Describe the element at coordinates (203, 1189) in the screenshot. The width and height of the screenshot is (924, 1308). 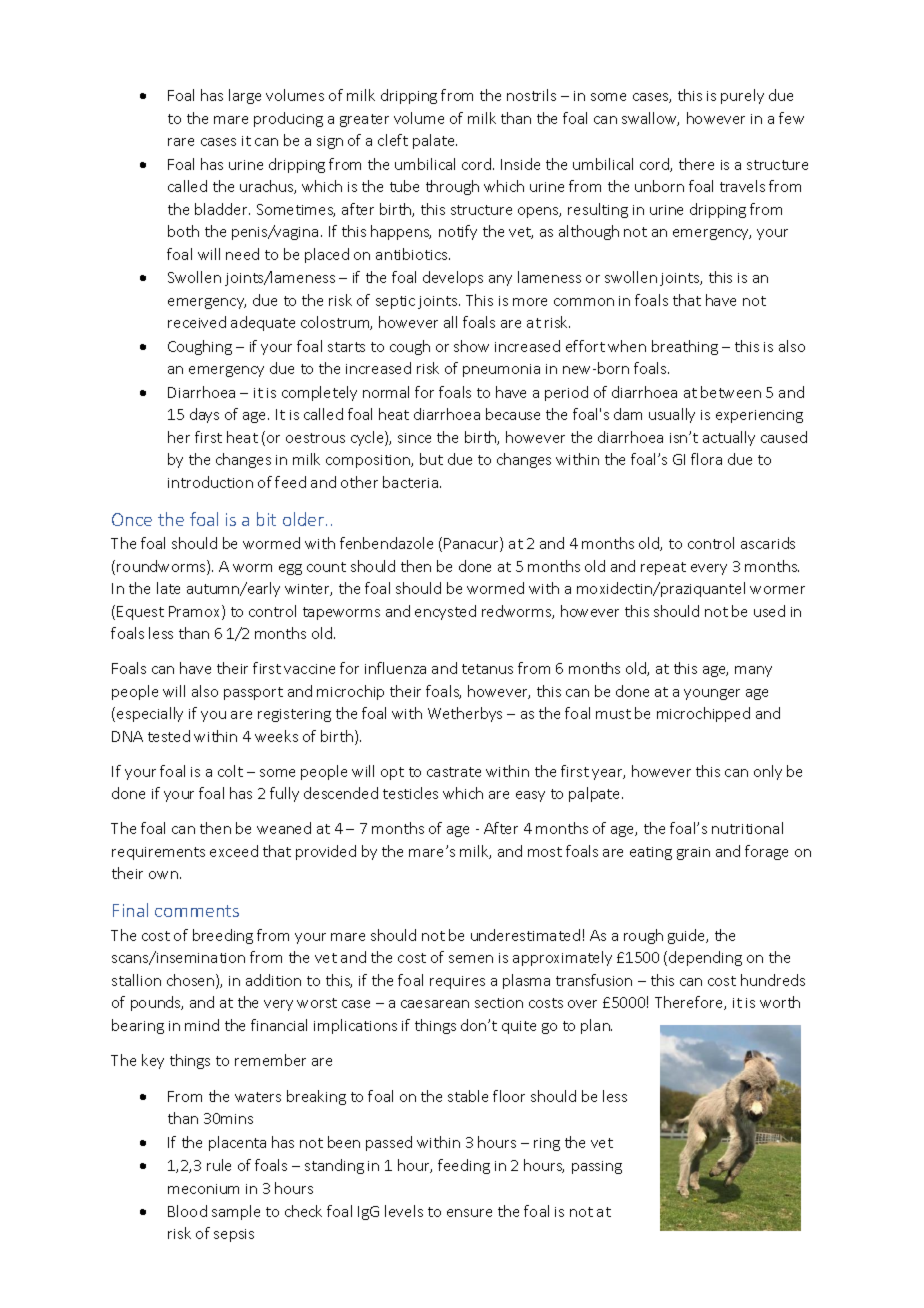
I see `meconium` at that location.
